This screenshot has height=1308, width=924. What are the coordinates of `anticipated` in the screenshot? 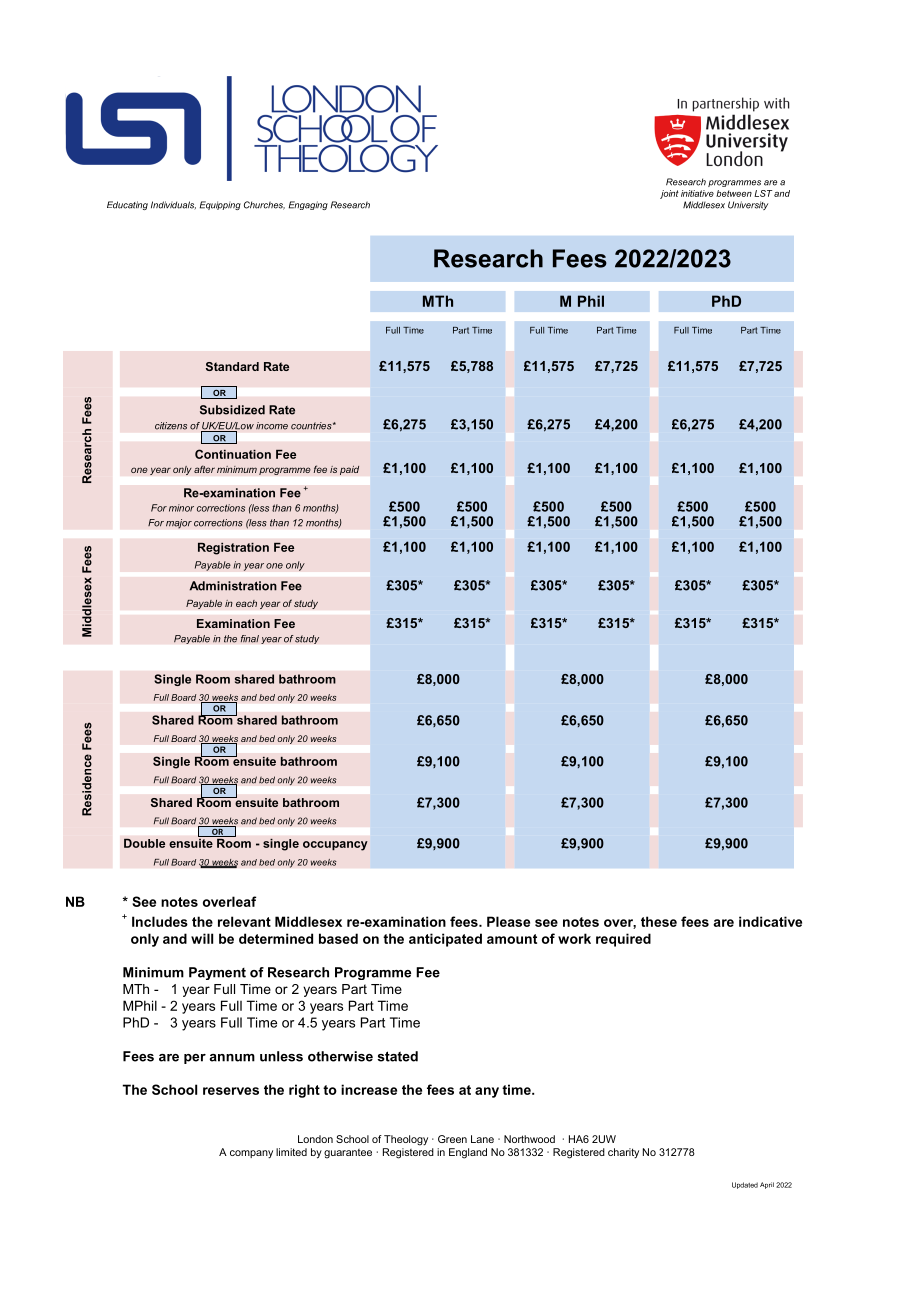 It's located at (445, 940).
